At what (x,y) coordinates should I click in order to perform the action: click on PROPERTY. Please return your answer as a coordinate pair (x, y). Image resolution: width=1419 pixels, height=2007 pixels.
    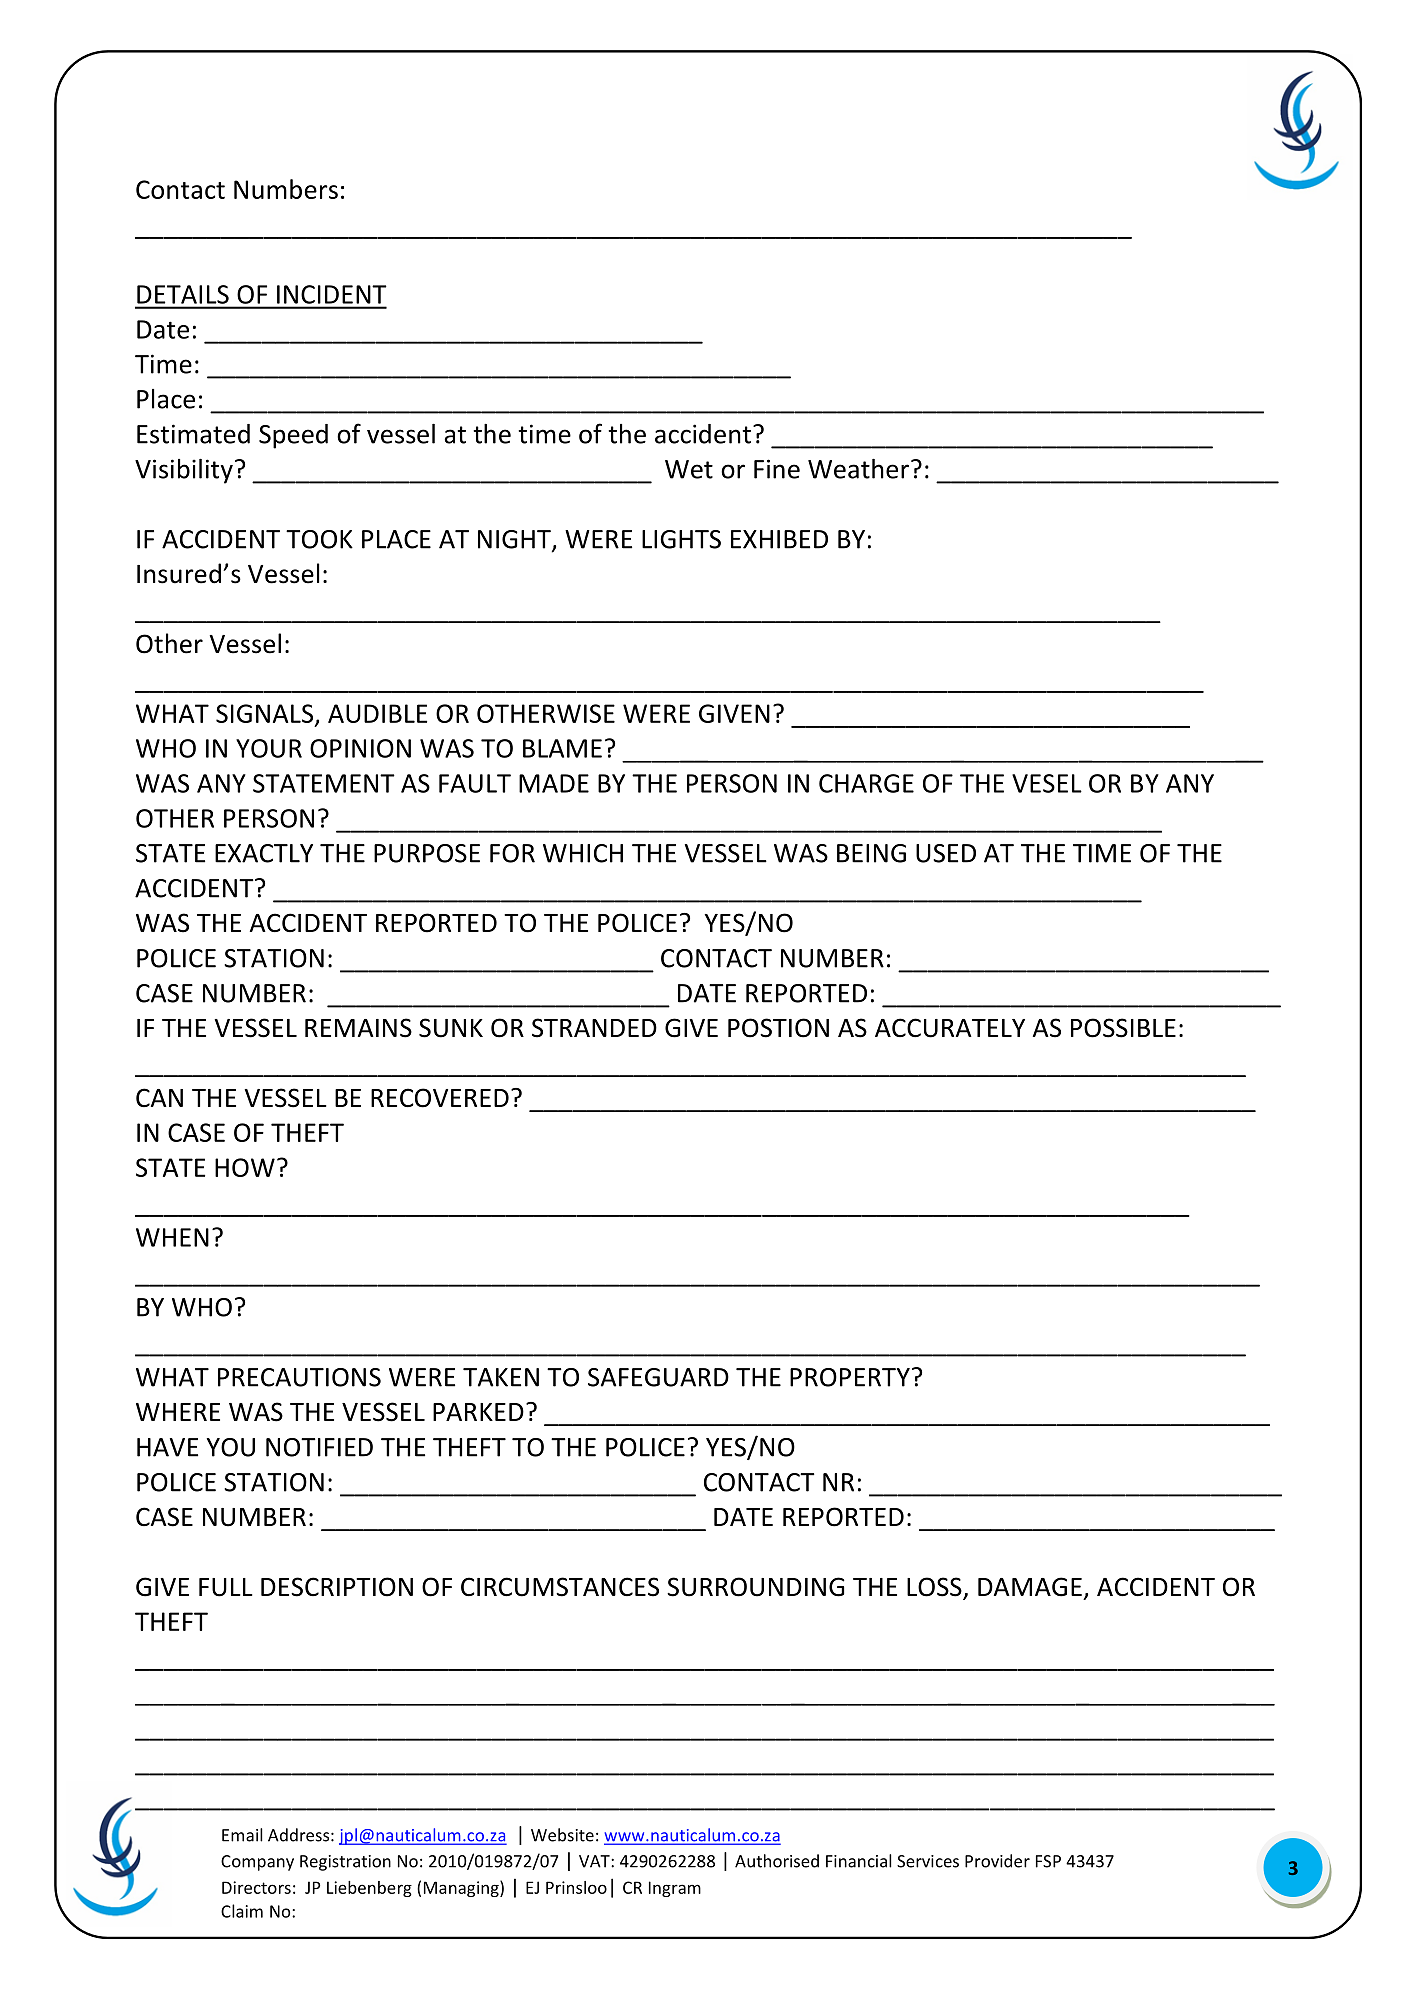
    Looking at the image, I should click on (850, 1377).
